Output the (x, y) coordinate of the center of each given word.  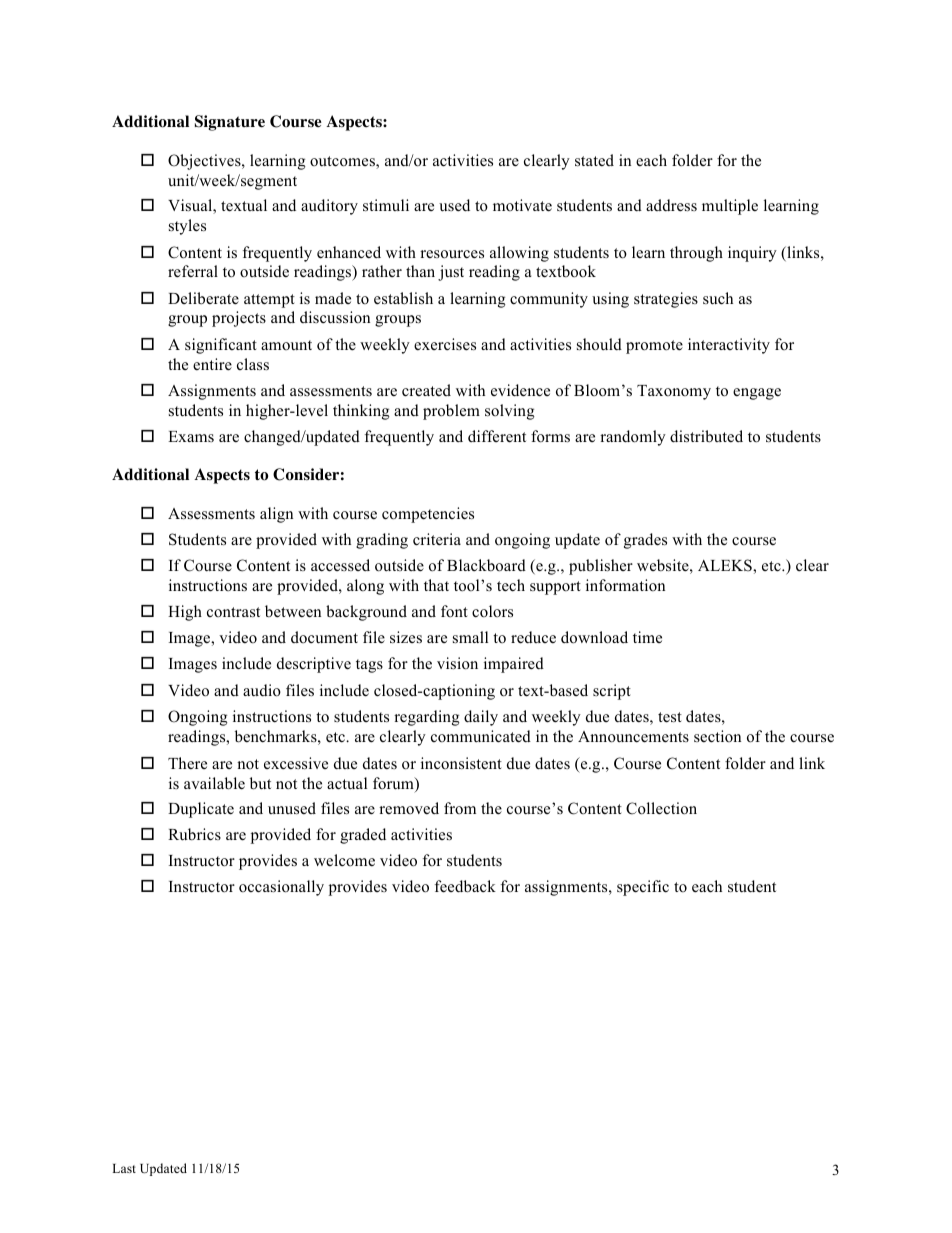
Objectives (205, 162)
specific (643, 888)
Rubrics (194, 834)
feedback (465, 886)
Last (124, 1168)
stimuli (386, 205)
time (647, 637)
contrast (233, 612)
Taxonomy (674, 392)
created (426, 390)
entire (212, 364)
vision (457, 663)
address (671, 205)
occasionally (281, 888)
